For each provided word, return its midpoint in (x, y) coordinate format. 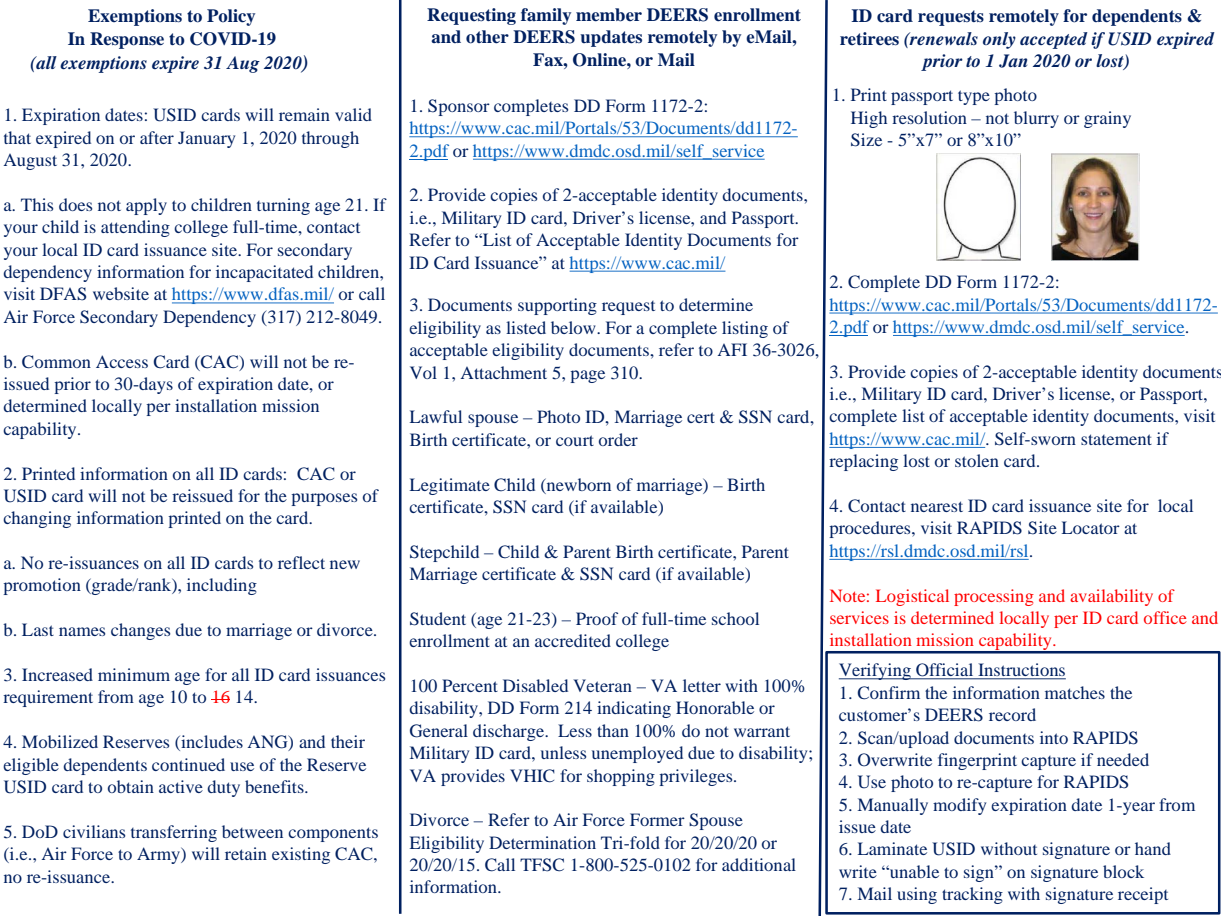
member (609, 15)
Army (159, 855)
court (575, 440)
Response (127, 40)
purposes (324, 499)
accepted (1054, 40)
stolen (977, 460)
